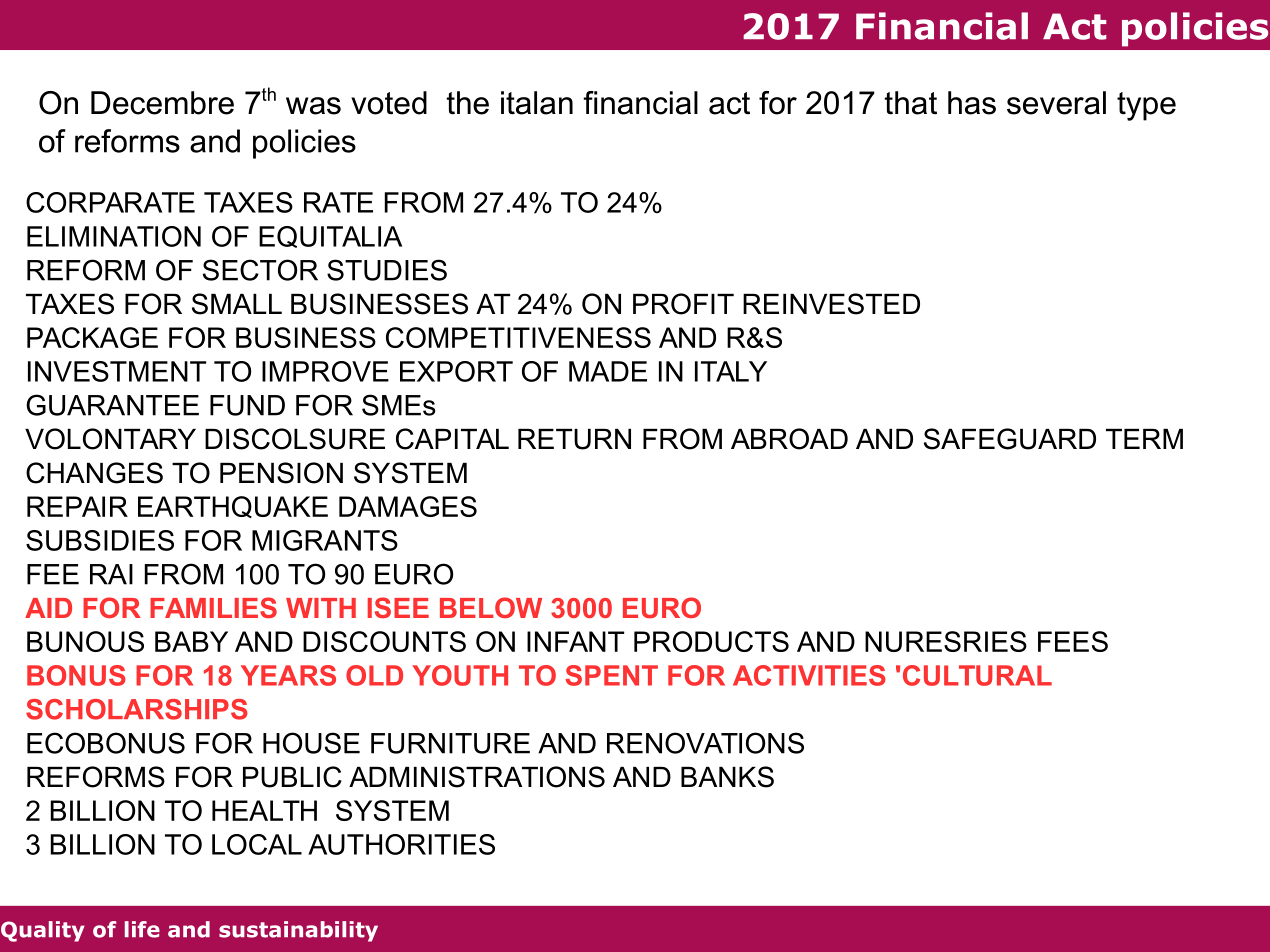 The width and height of the screenshot is (1270, 952). Describe the element at coordinates (142, 929) in the screenshot. I see `life` at that location.
